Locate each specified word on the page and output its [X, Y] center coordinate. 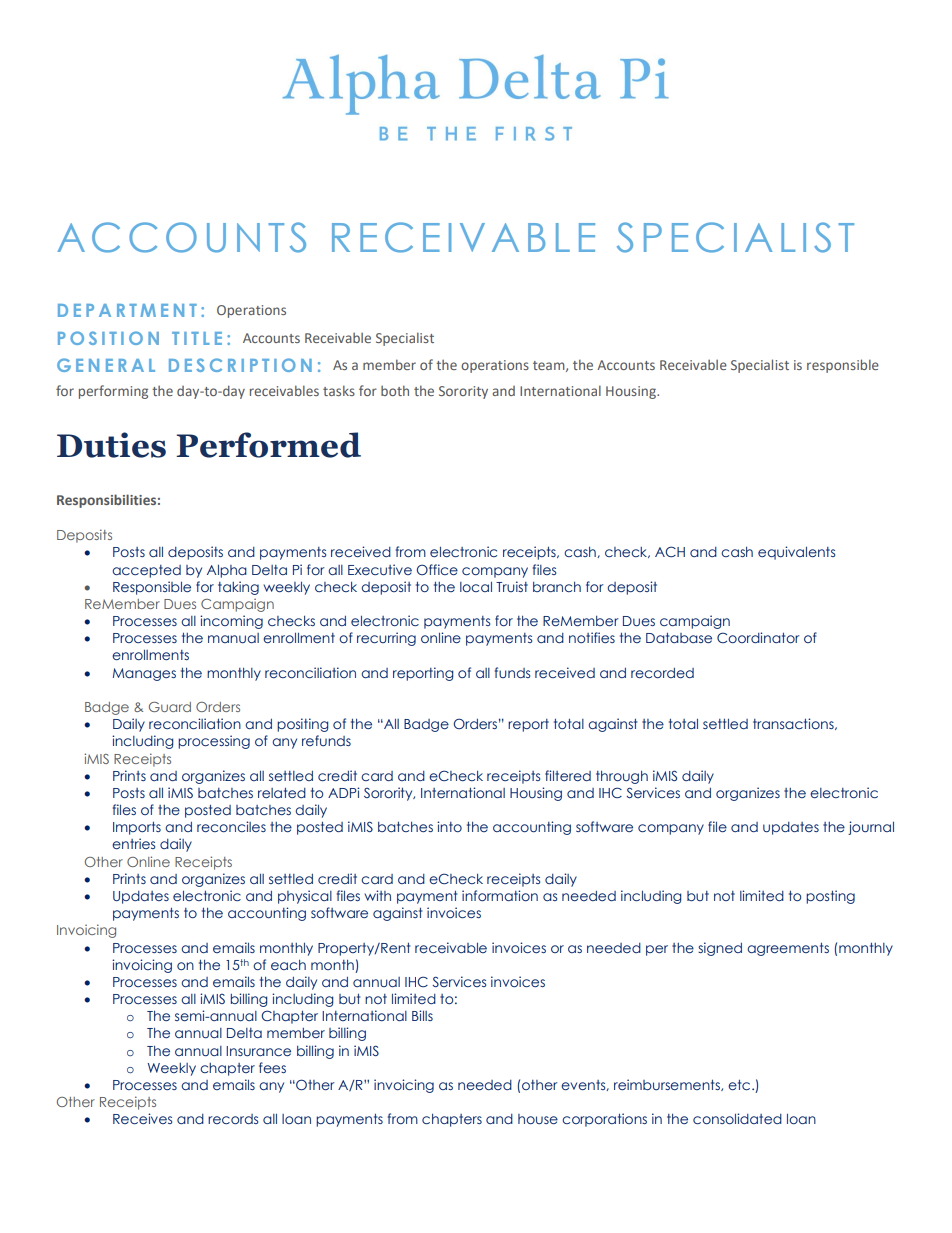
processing [214, 742]
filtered [568, 775]
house [538, 1119]
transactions [794, 724]
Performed [268, 445]
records [233, 1119]
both [395, 390]
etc [740, 1085]
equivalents [796, 553]
